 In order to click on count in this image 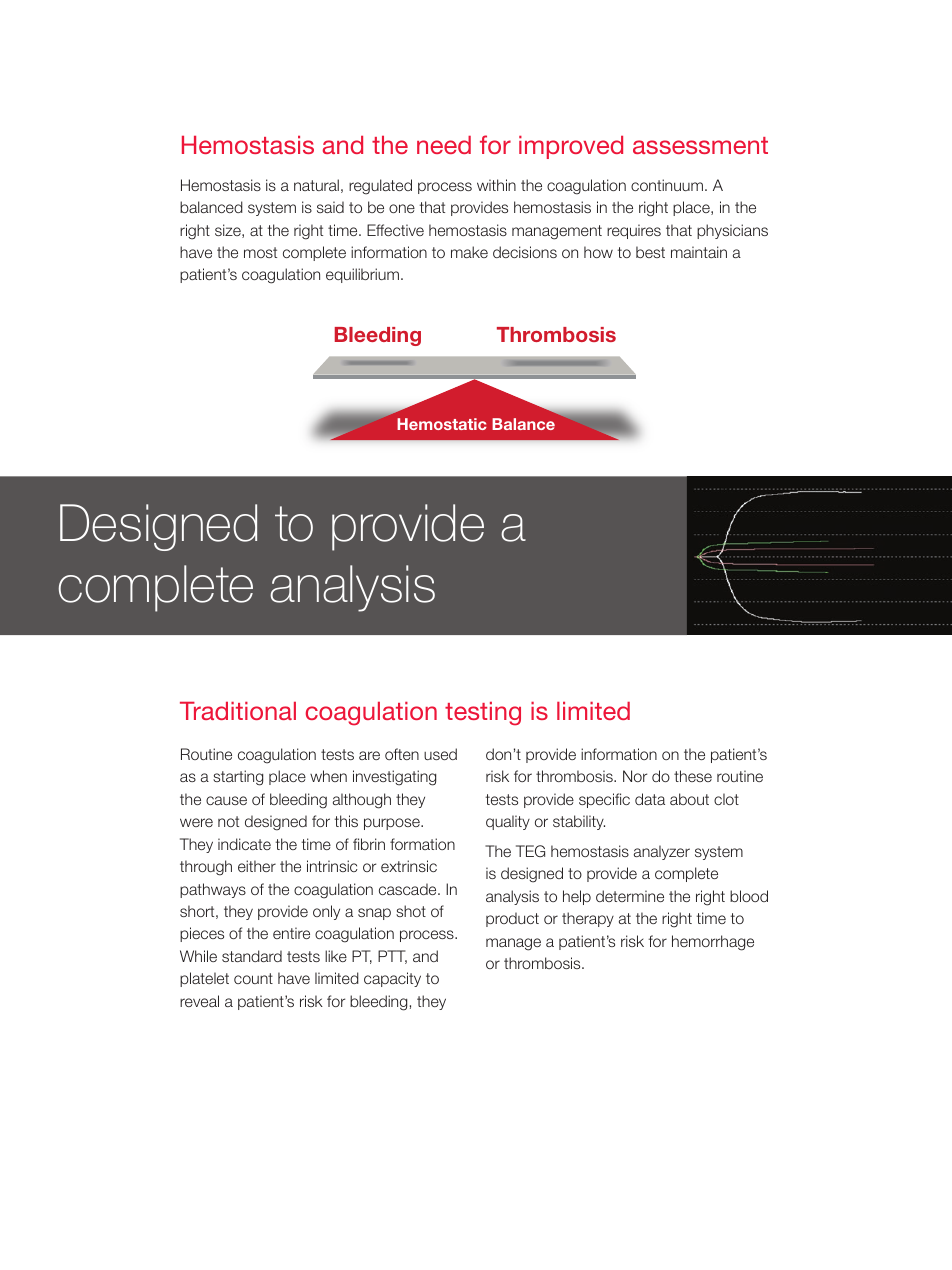, I will do `click(253, 978)`.
